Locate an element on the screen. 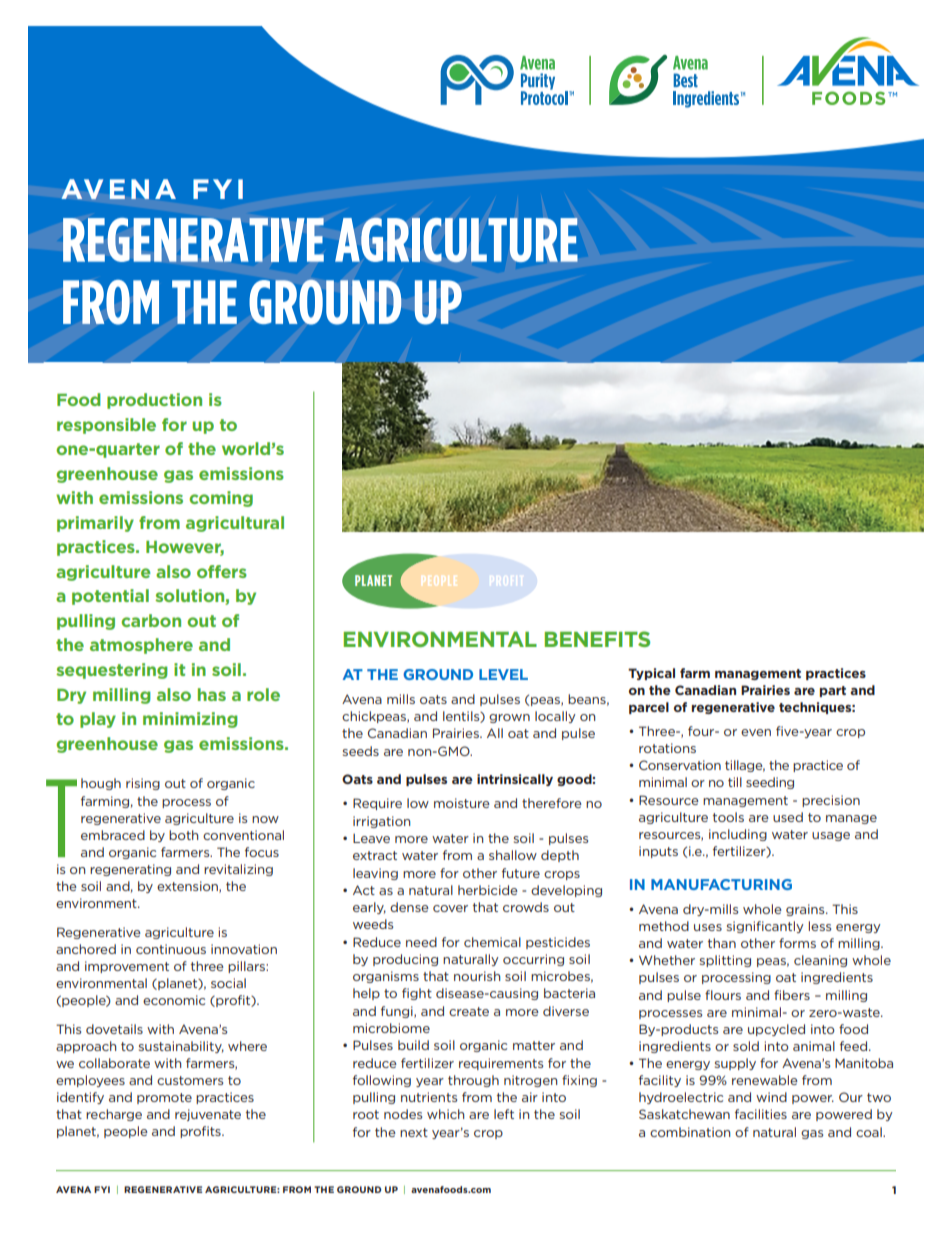 This screenshot has height=1233, width=952. intrinsically is located at coordinates (515, 780).
